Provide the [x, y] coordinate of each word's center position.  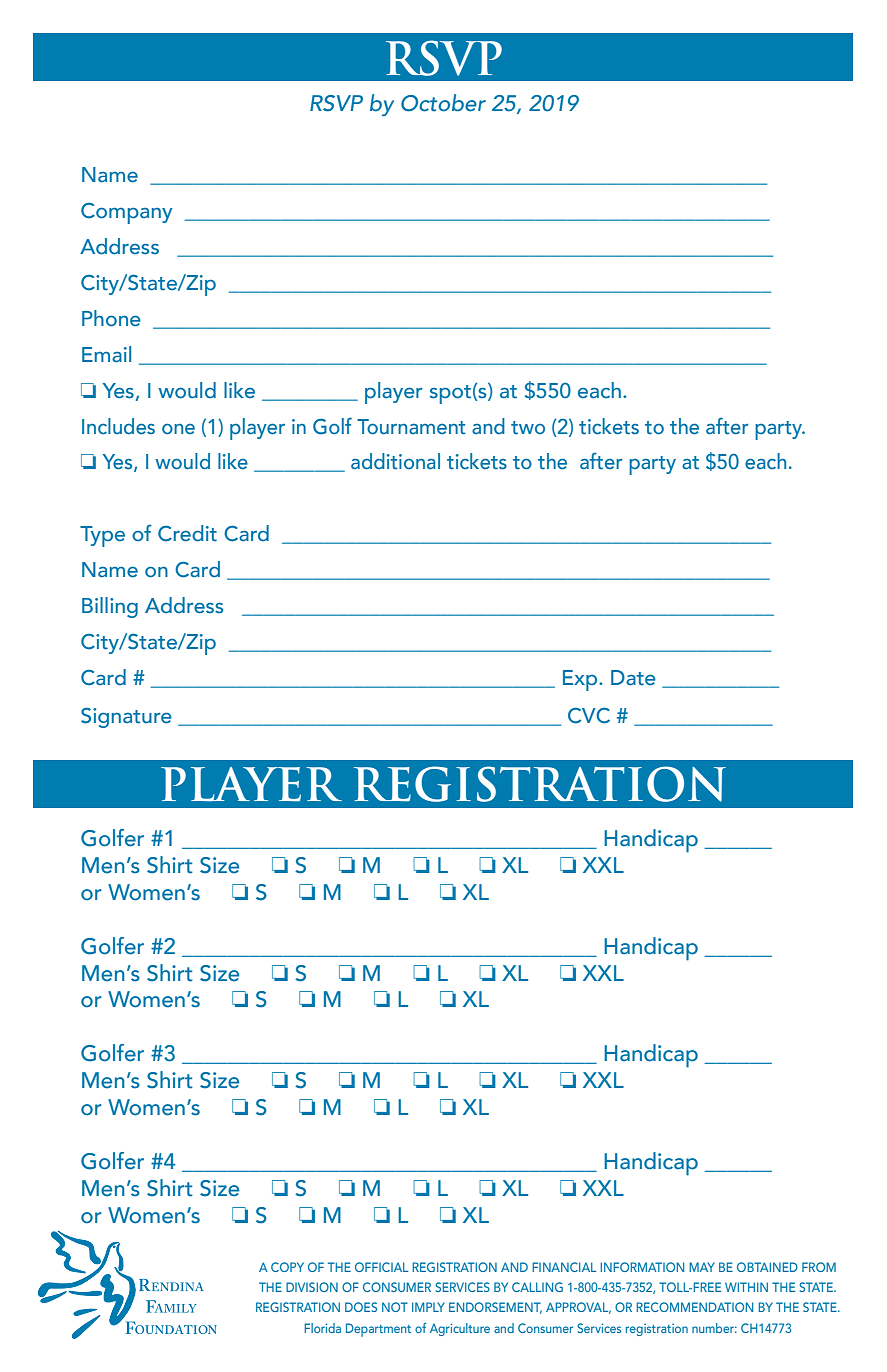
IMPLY [428, 1307]
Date [633, 678]
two [528, 428]
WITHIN [746, 1287]
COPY [287, 1267]
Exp [581, 680]
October [443, 103]
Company [126, 213]
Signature [126, 717]
